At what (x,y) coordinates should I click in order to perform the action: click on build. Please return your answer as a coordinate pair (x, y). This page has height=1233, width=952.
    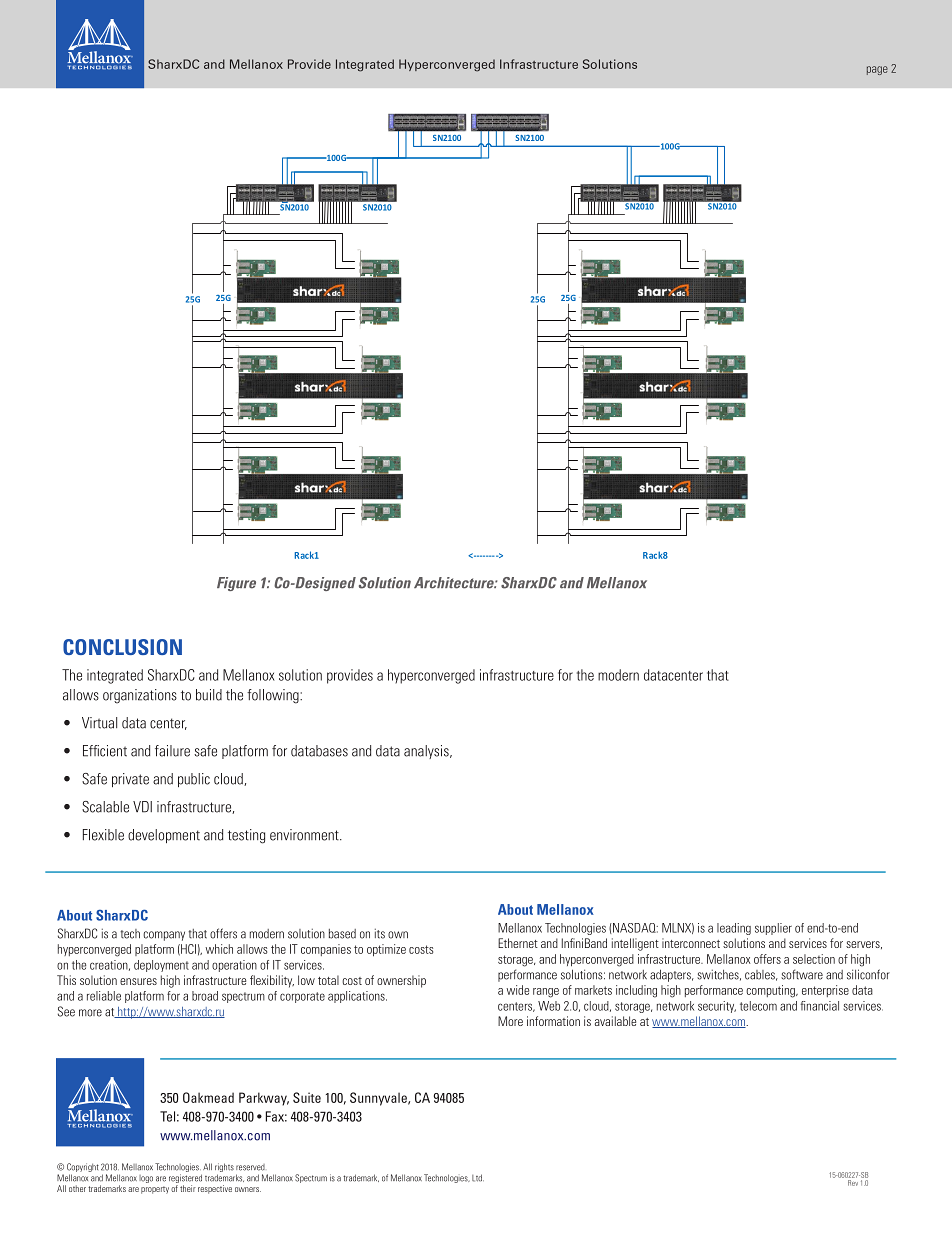
    Looking at the image, I should click on (209, 695).
